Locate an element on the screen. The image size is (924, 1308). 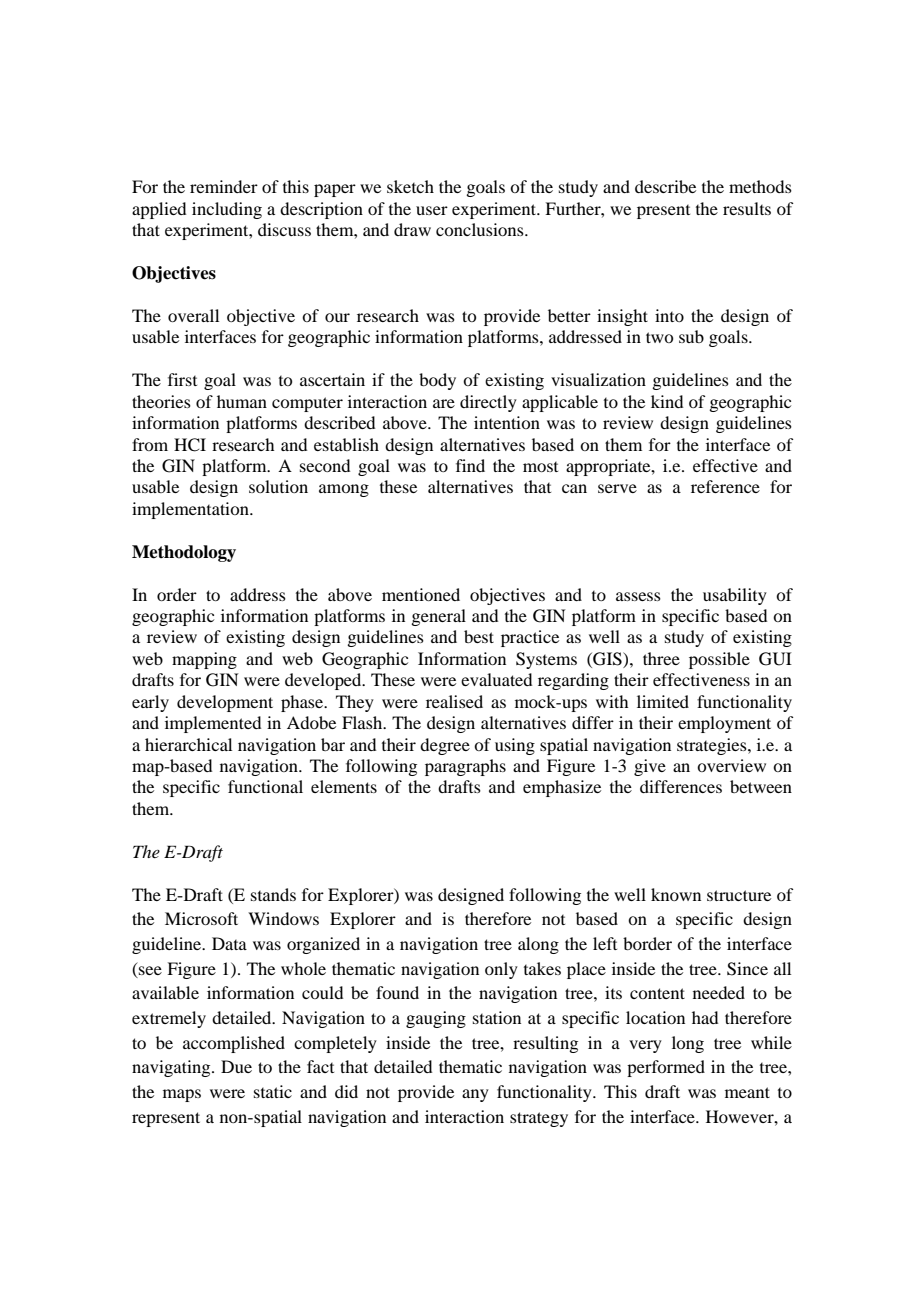
Due is located at coordinates (236, 1066).
